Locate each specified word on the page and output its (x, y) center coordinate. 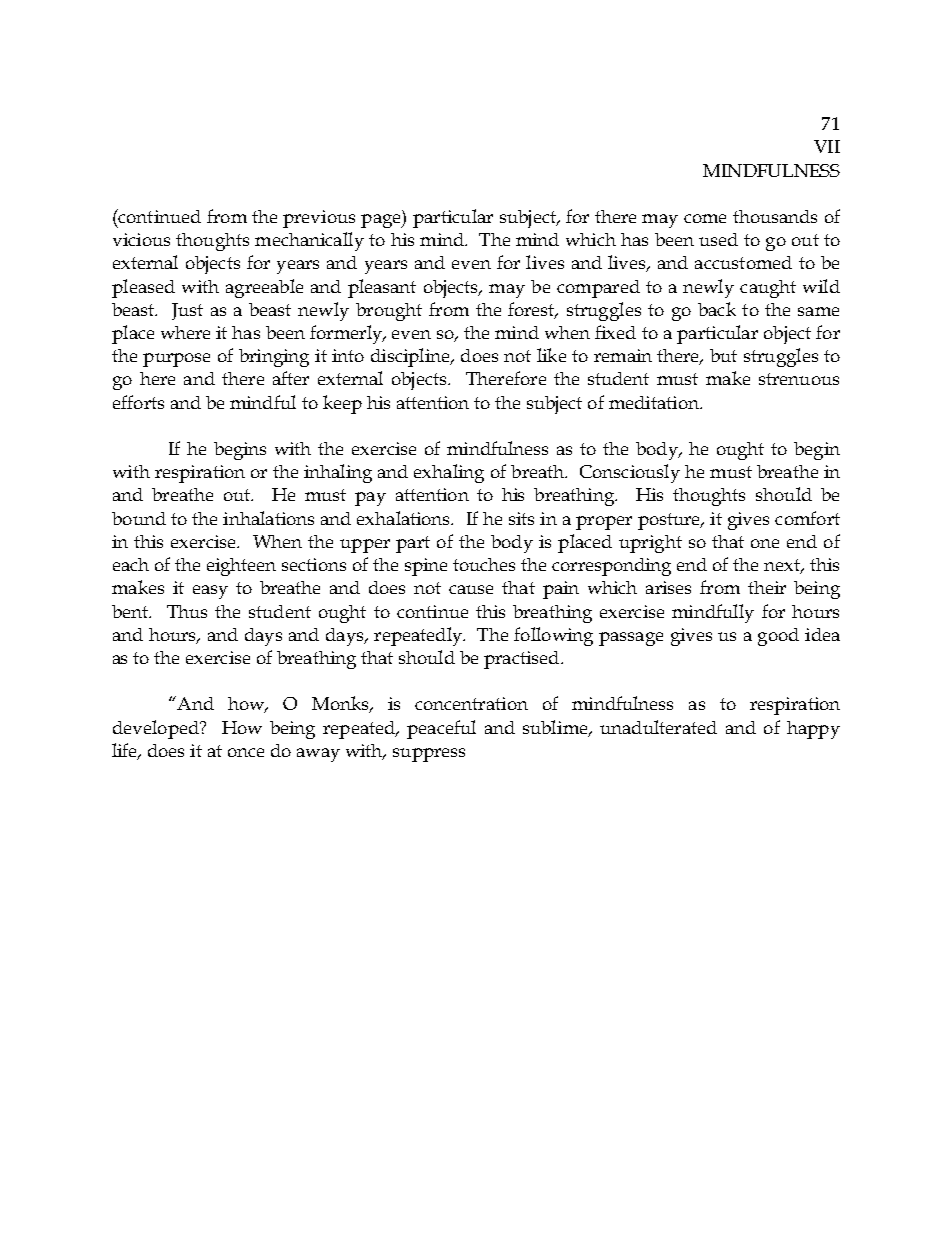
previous (319, 219)
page (382, 221)
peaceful (441, 729)
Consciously (630, 473)
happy (813, 730)
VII (827, 146)
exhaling (449, 473)
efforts (138, 402)
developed (157, 729)
